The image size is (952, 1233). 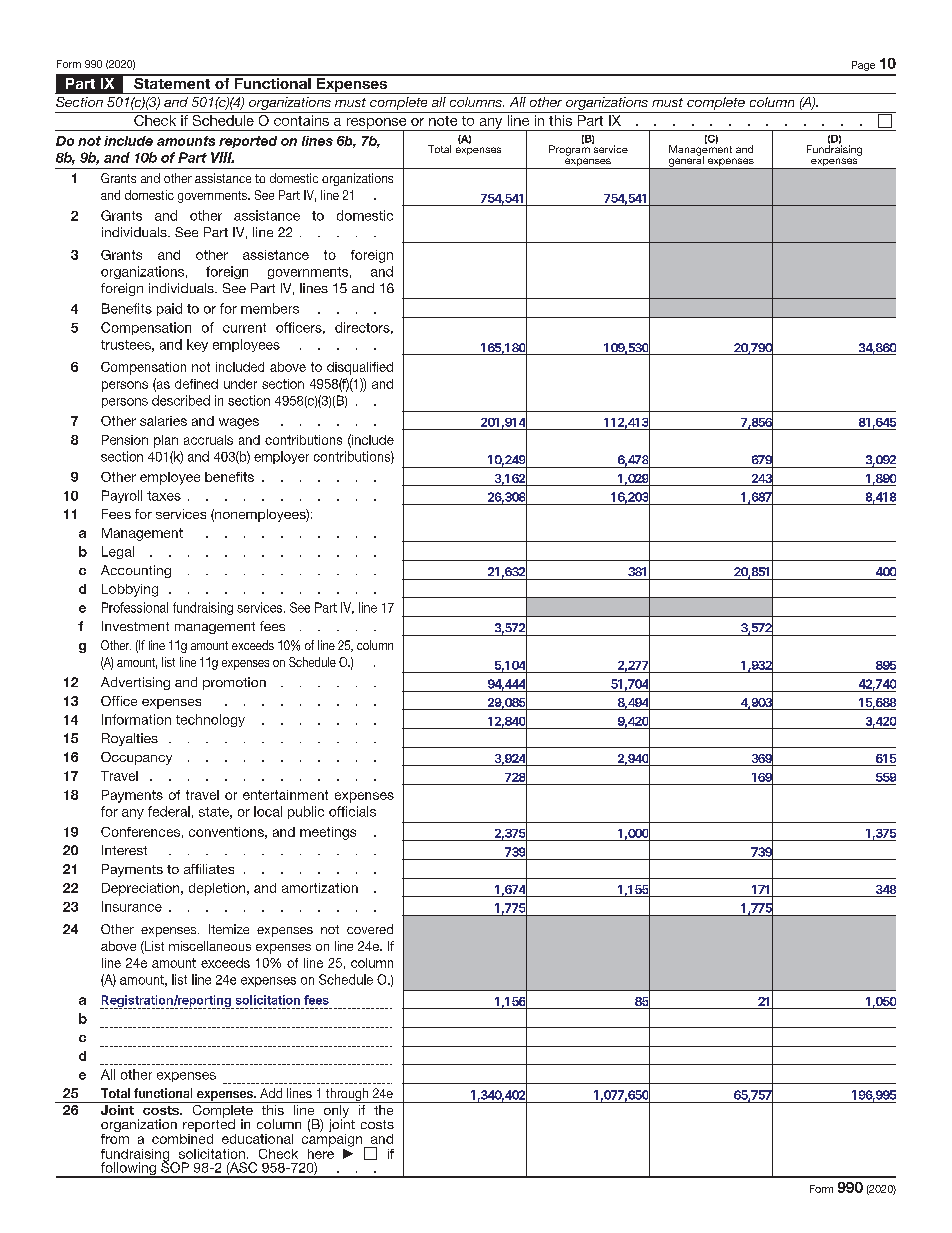 What do you see at coordinates (336, 1111) in the page?
I see `only` at bounding box center [336, 1111].
